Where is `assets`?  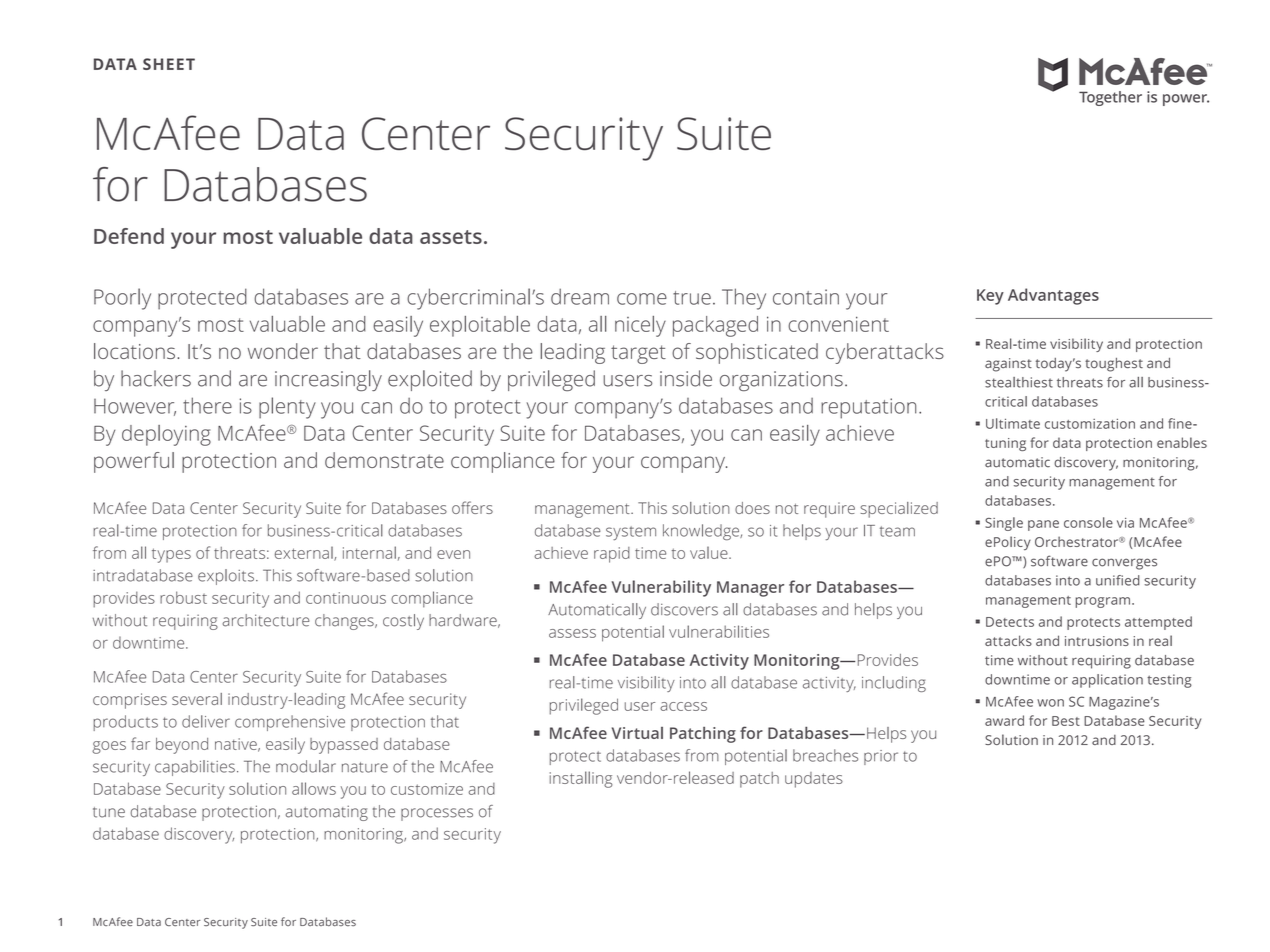
assets is located at coordinates (451, 237).
